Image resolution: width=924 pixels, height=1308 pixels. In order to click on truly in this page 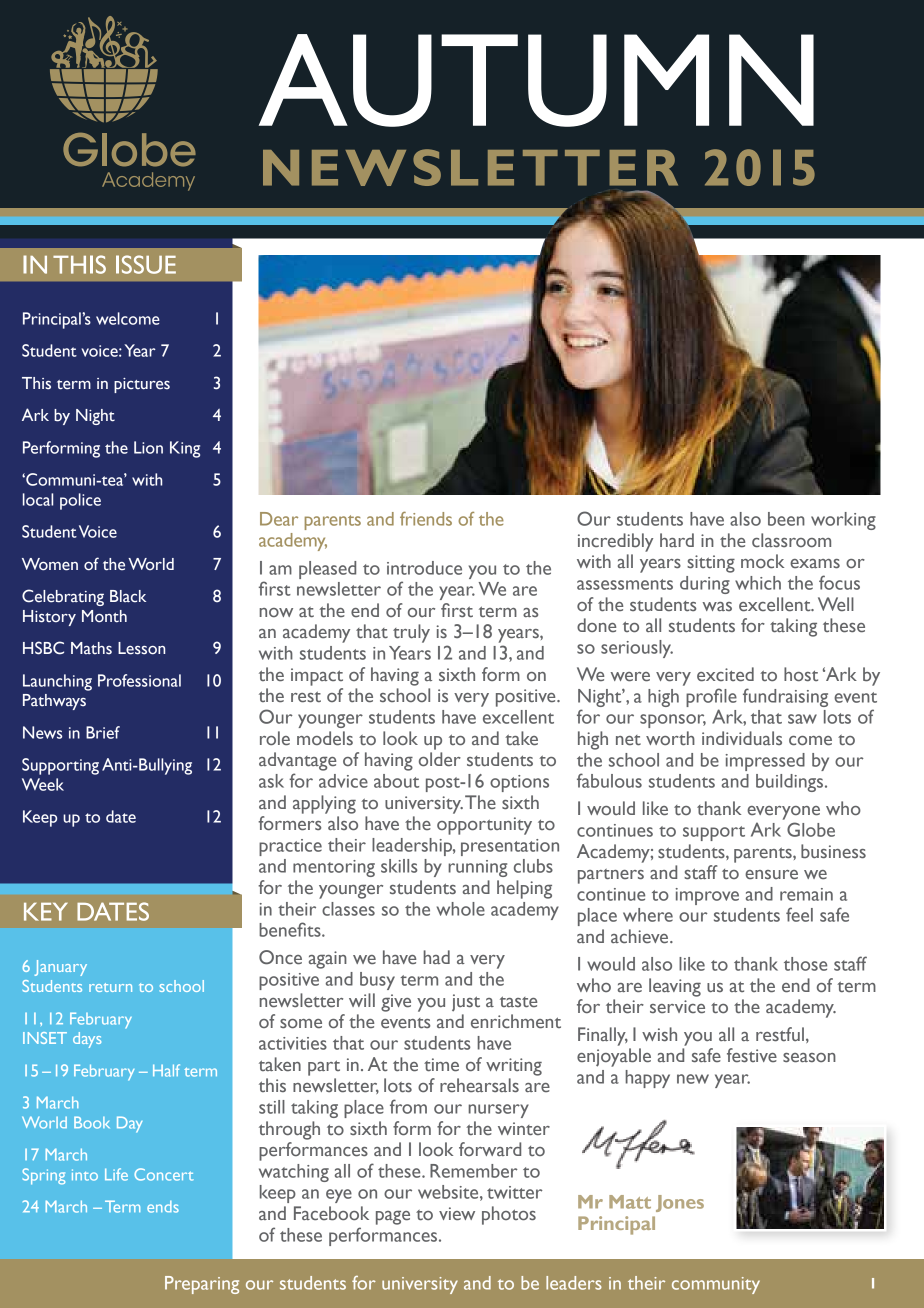, I will do `click(411, 633)`.
